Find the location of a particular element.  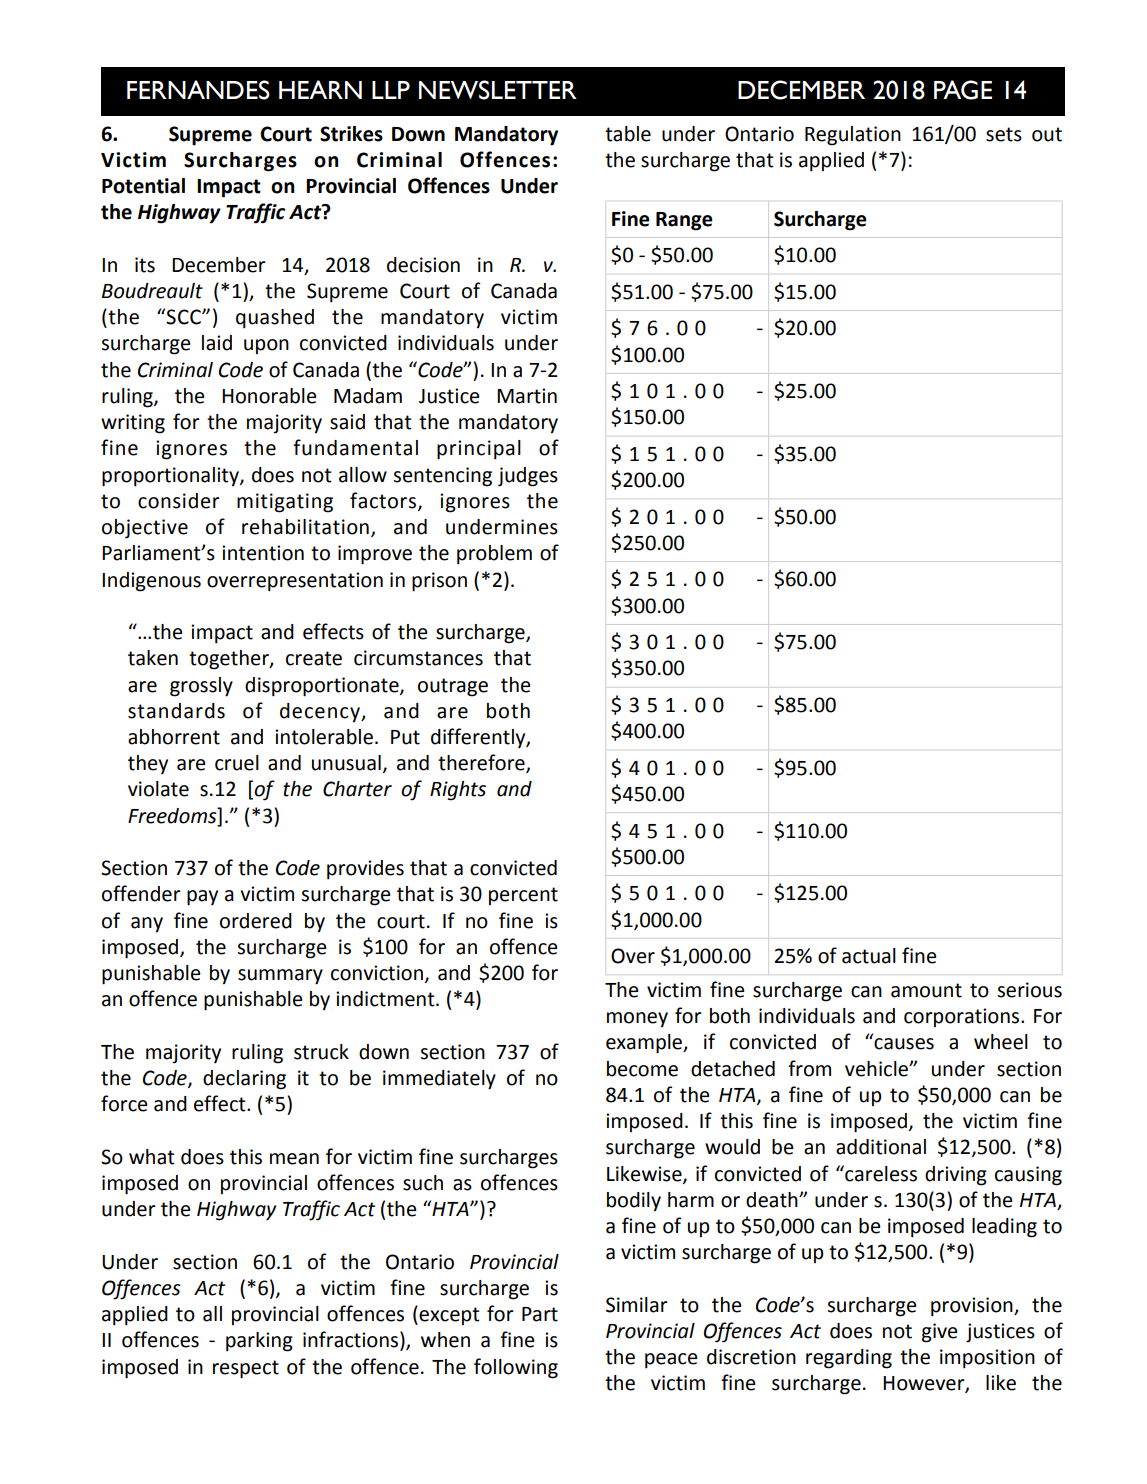

therefore is located at coordinates (482, 763).
